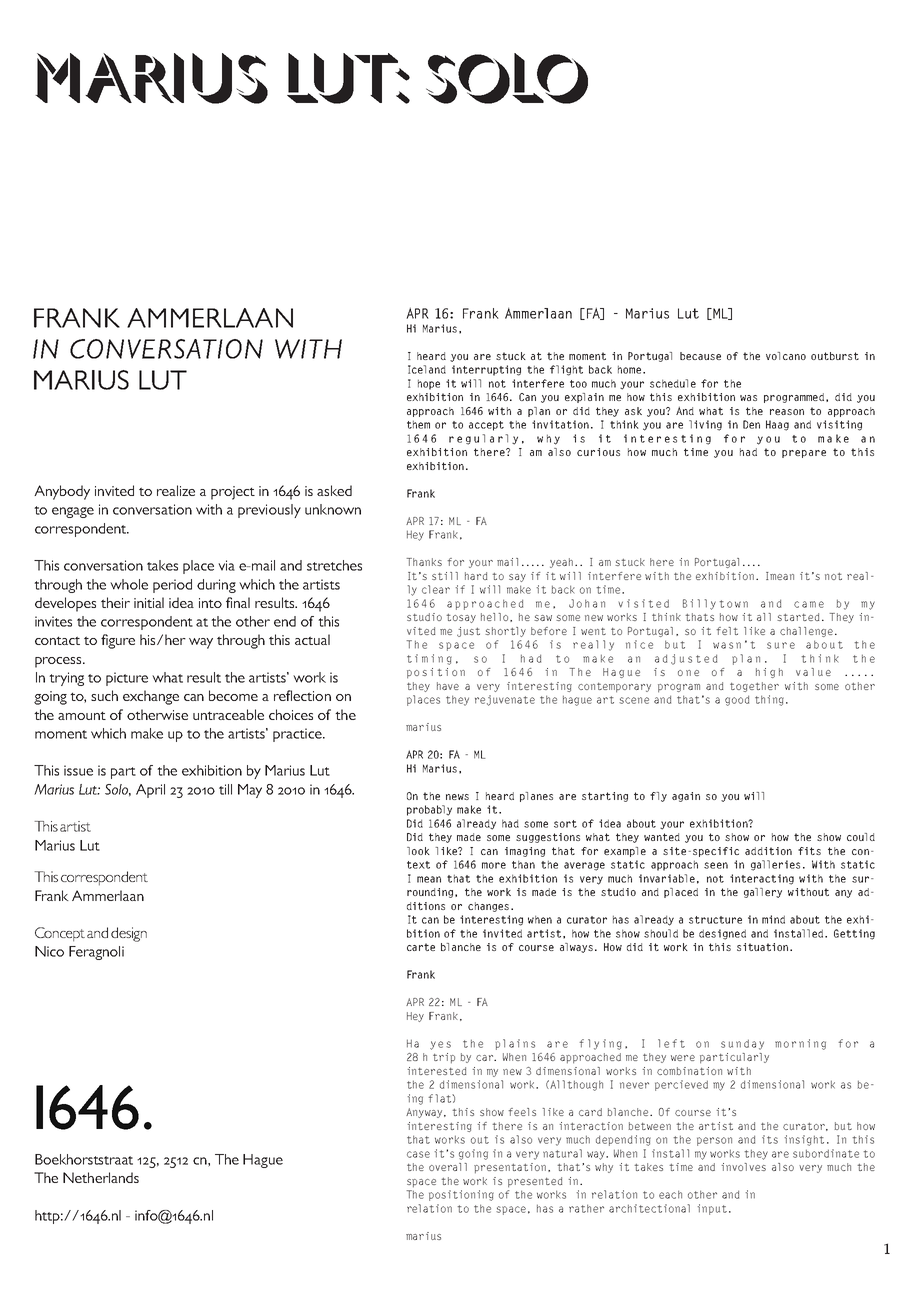 This page has width=924, height=1308. What do you see at coordinates (62, 492) in the page?
I see `Anybody` at bounding box center [62, 492].
